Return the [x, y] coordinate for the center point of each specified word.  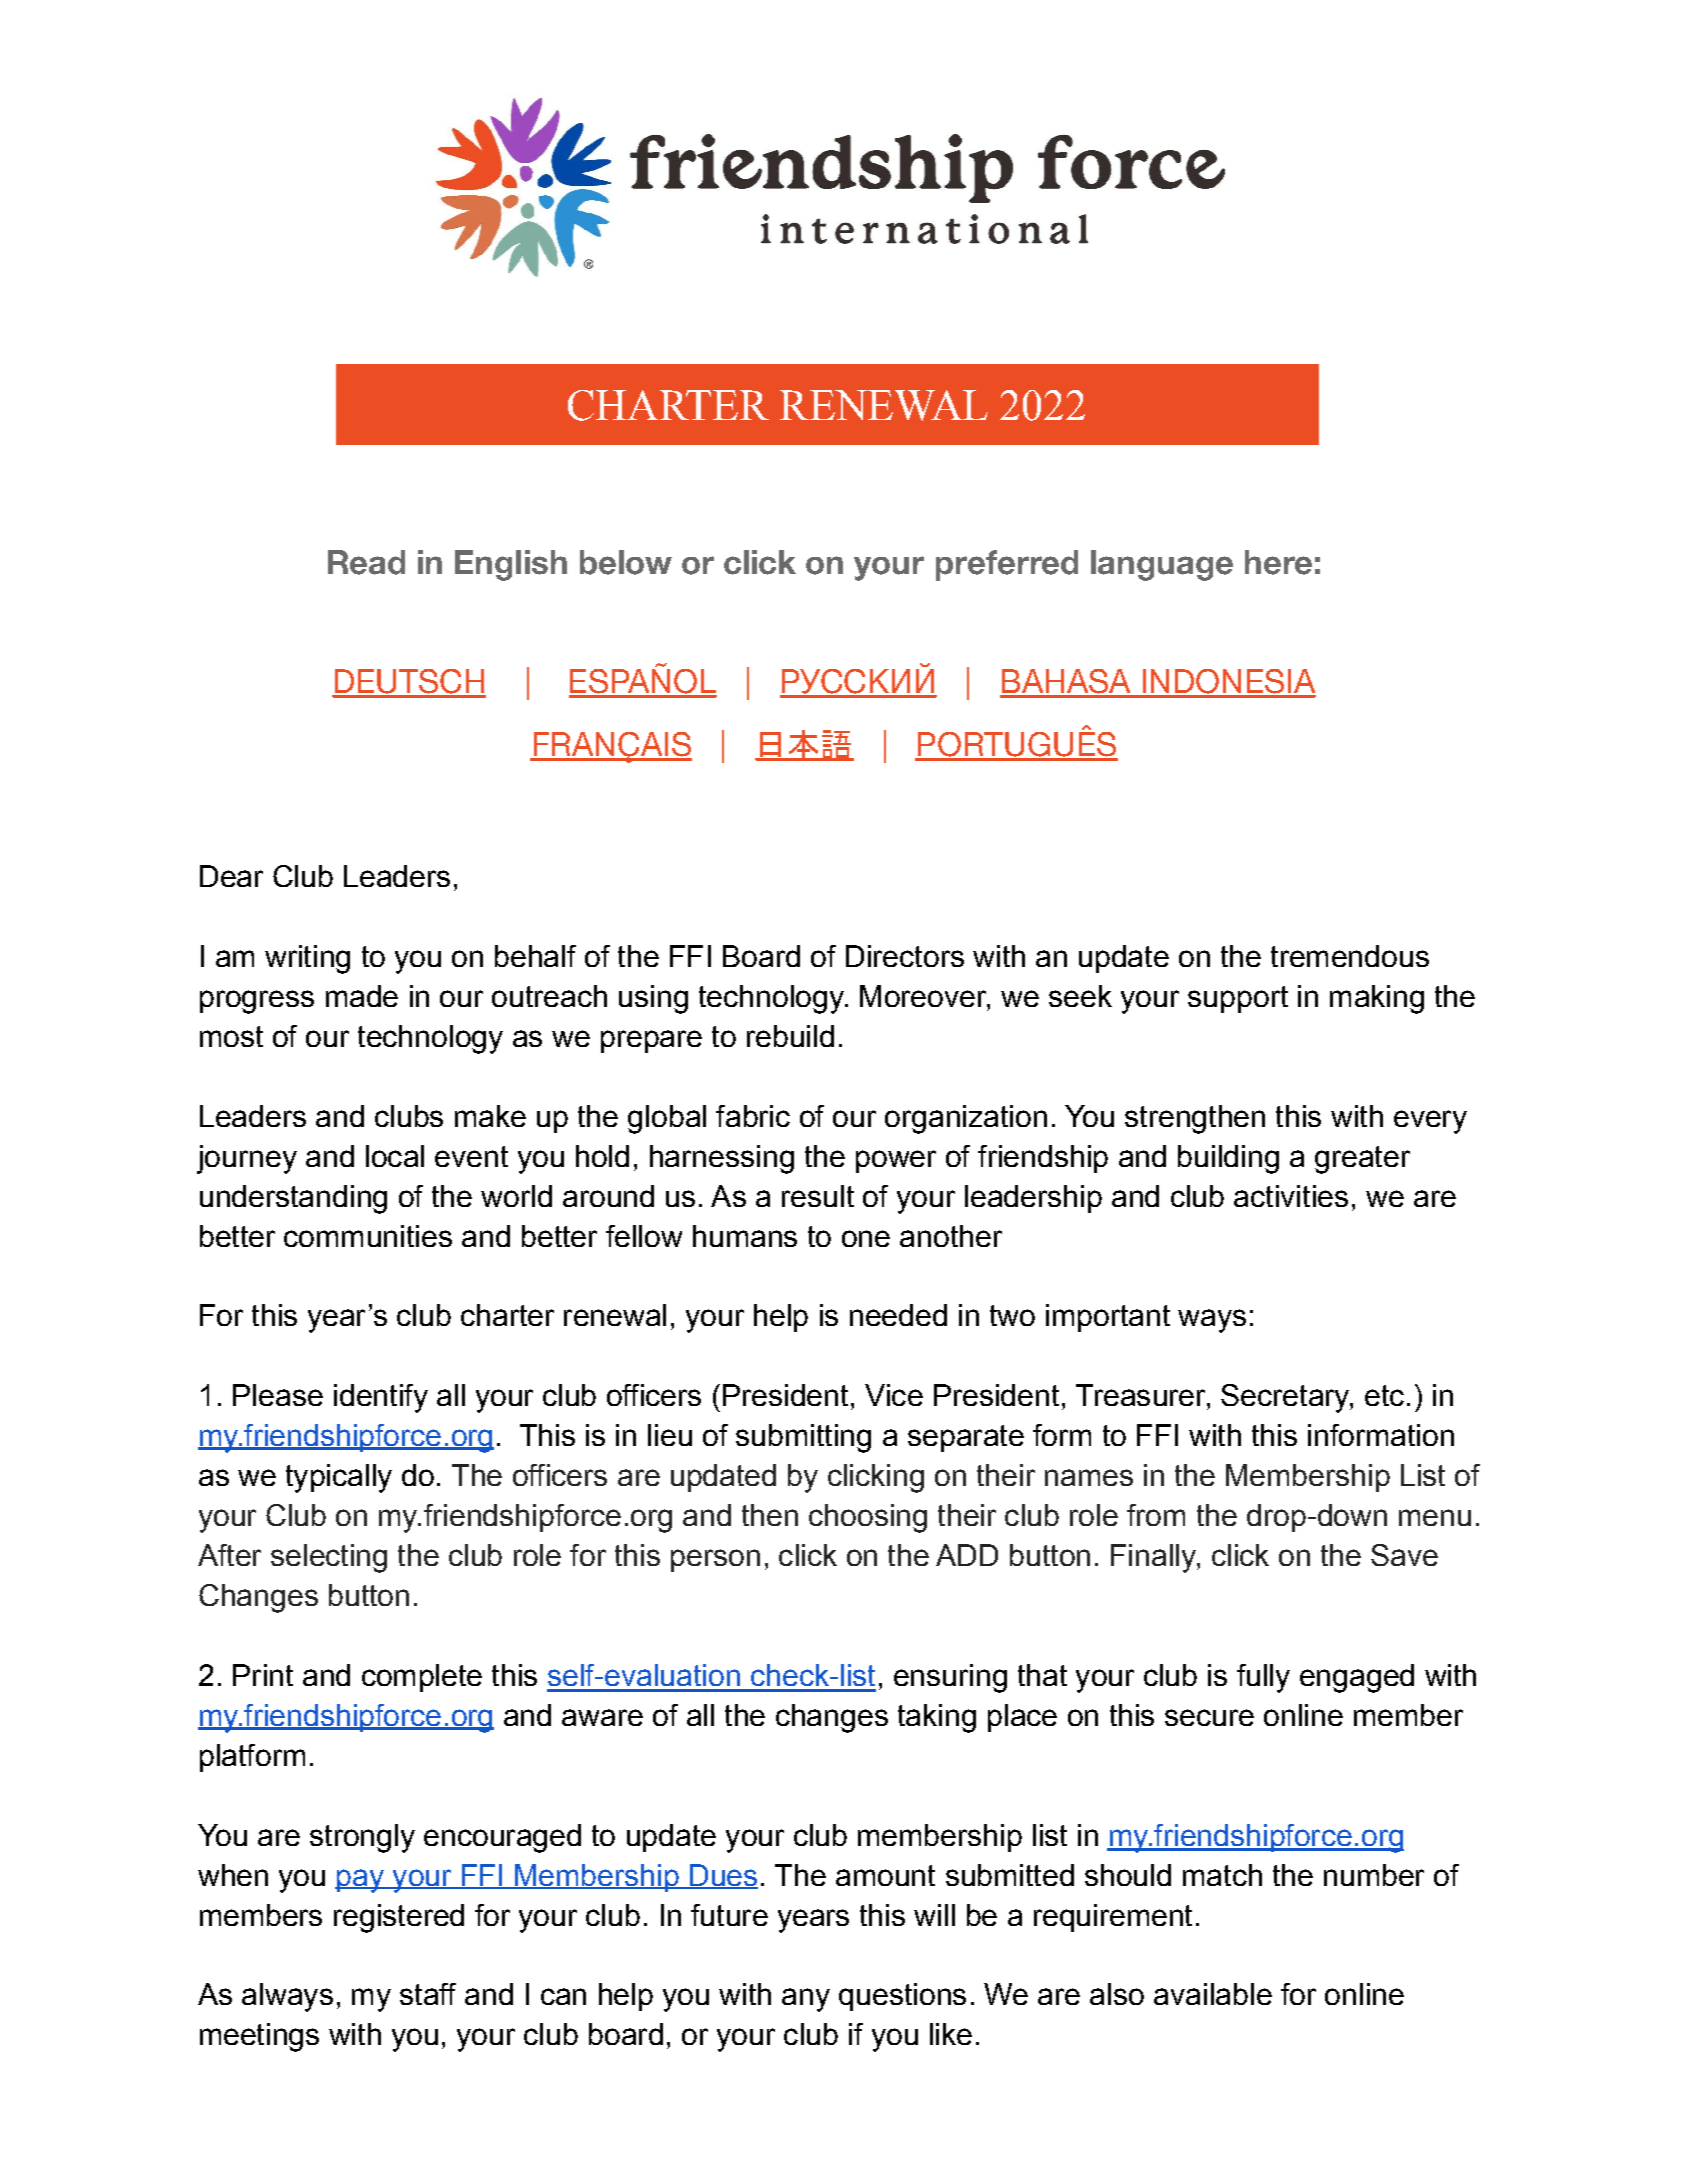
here [1278, 562]
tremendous [1350, 956]
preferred [1007, 565]
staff [428, 1994]
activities [1291, 1196]
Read [366, 562]
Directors [905, 956]
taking [937, 1718]
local [395, 1156]
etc [1384, 1395]
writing [307, 959]
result [818, 1196]
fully [1263, 1678]
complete [422, 1678]
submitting [803, 1438]
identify [381, 1398]
